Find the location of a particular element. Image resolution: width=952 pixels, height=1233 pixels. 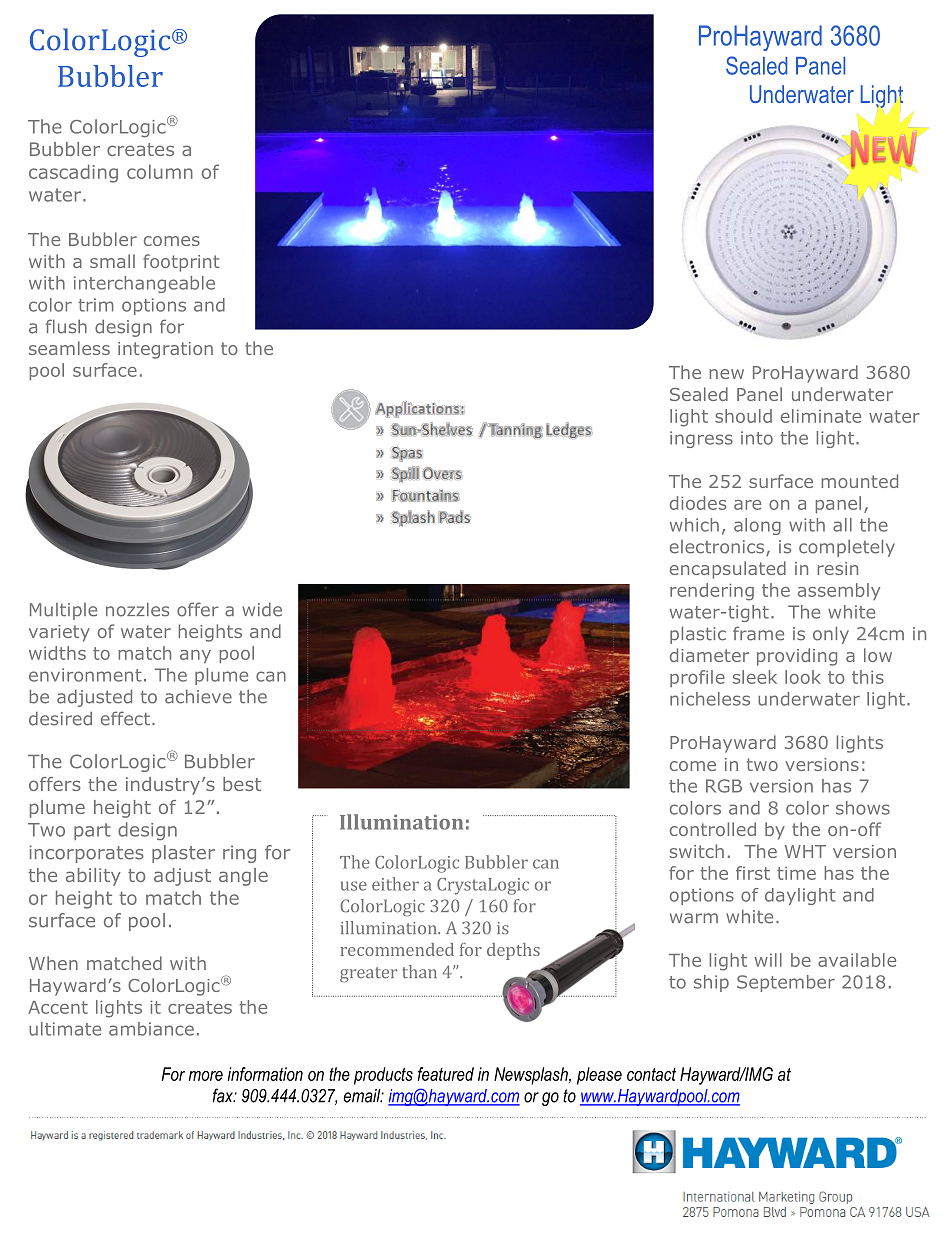

column is located at coordinates (160, 171).
